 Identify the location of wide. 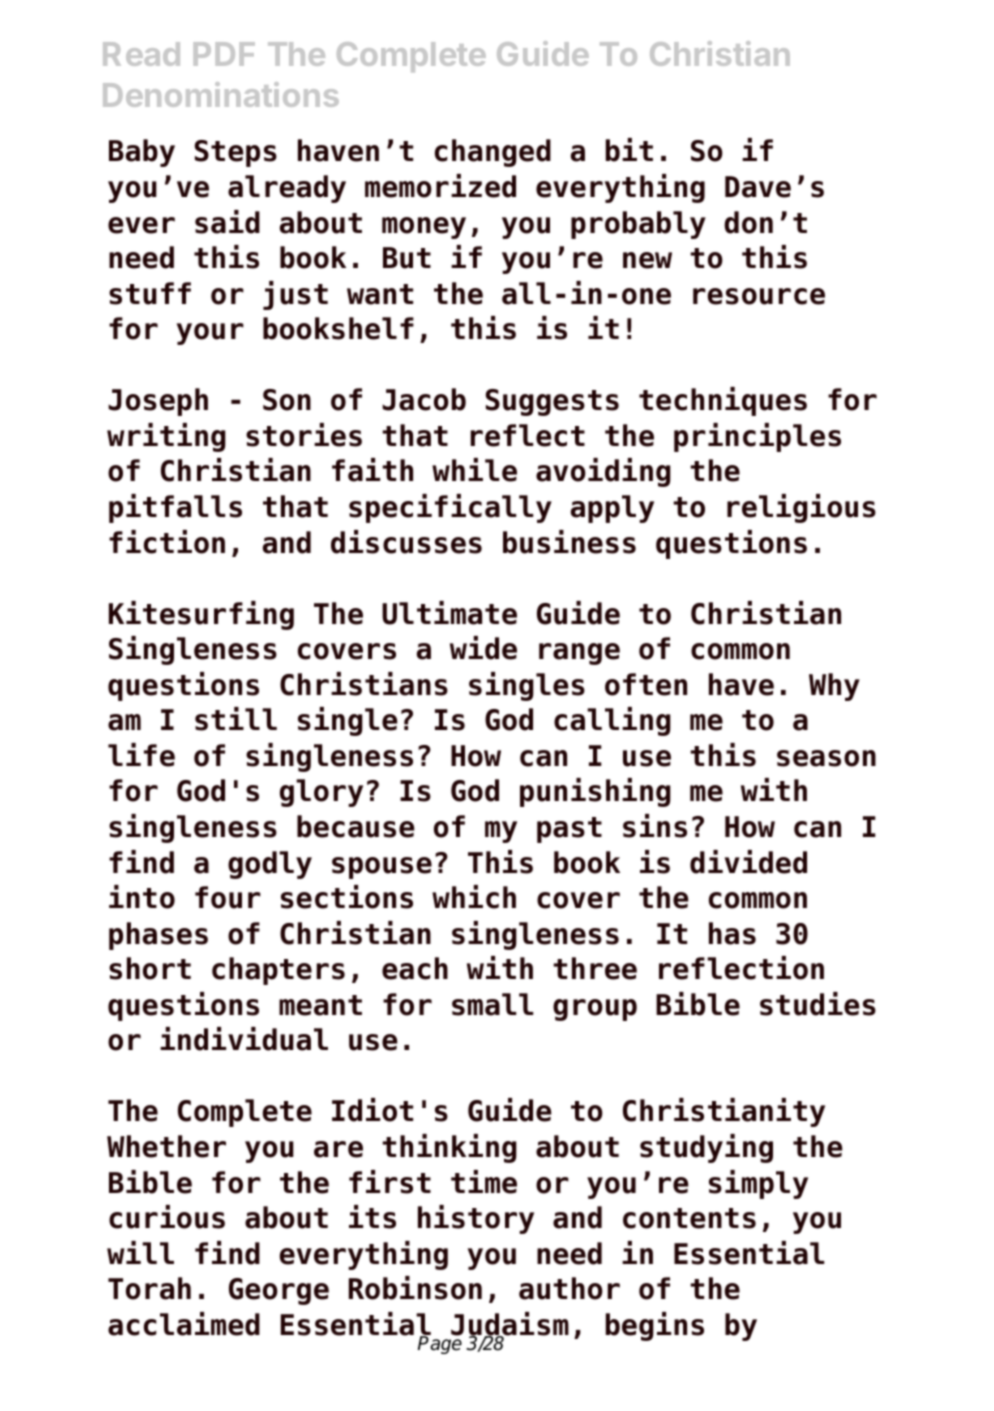
(483, 648).
